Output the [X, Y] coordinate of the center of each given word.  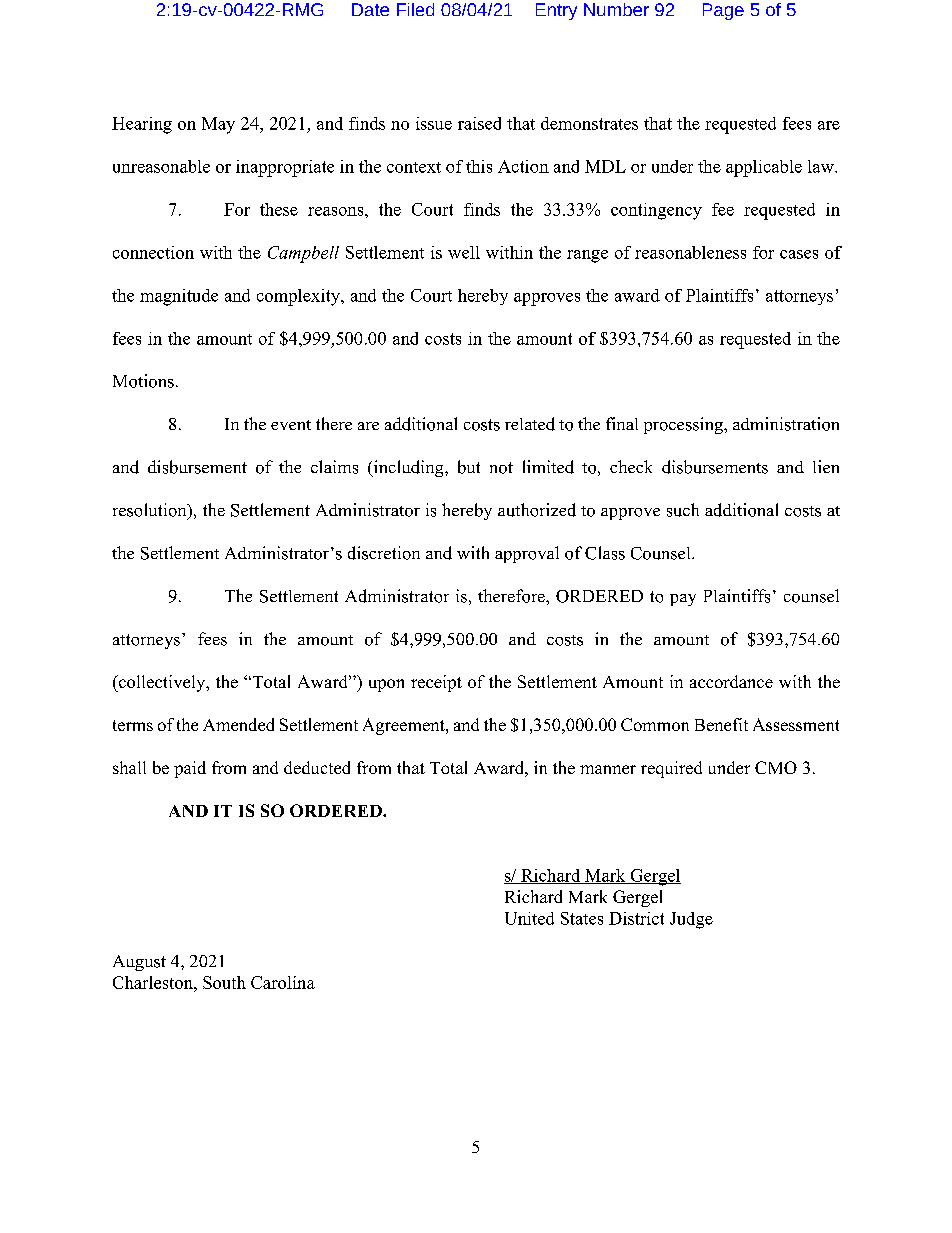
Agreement [405, 726]
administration [786, 424]
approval [527, 554]
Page [723, 11]
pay [683, 600]
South [224, 982]
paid [190, 769]
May [218, 125]
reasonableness [690, 252]
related [530, 424]
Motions [143, 381]
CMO [776, 767]
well [464, 252]
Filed [415, 9]
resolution [151, 511]
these [279, 209]
